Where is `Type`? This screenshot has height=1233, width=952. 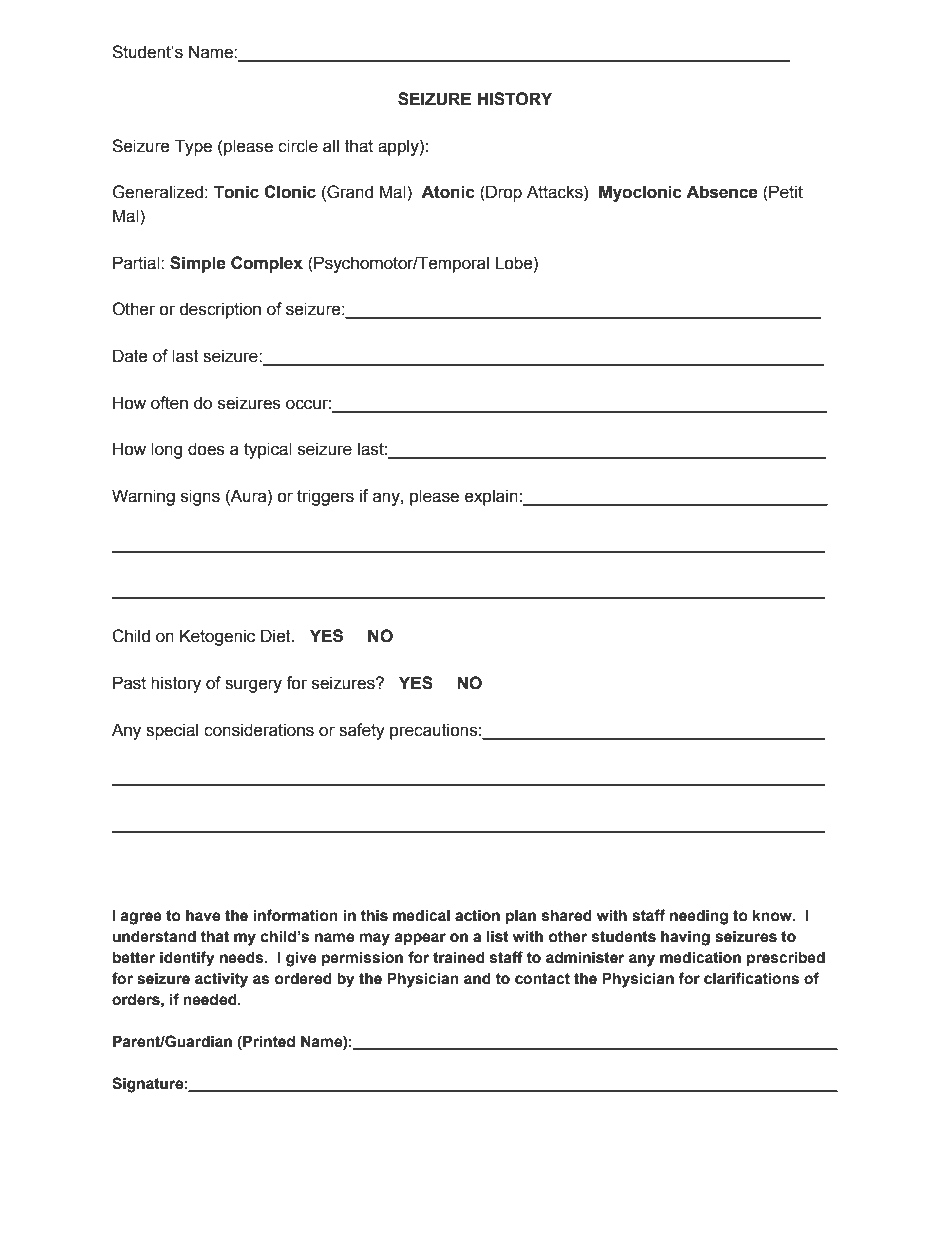
Type is located at coordinates (193, 147).
